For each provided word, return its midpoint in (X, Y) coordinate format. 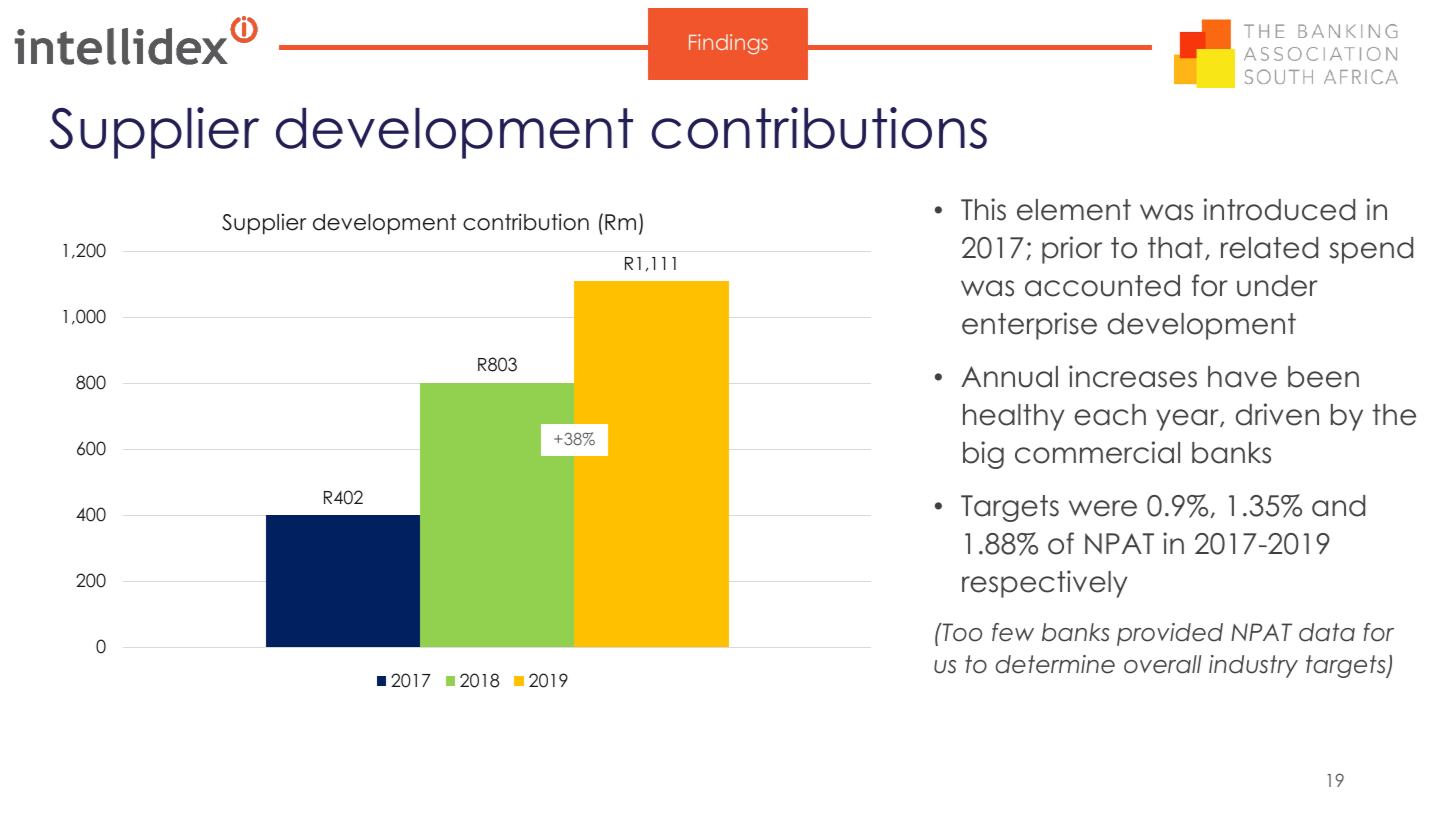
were (1103, 508)
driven (1277, 414)
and (1338, 506)
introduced (1279, 209)
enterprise (1029, 326)
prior (1072, 250)
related (1269, 248)
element (1074, 210)
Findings (728, 44)
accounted (1102, 286)
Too (961, 632)
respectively (1044, 584)
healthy (1013, 417)
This (983, 209)
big (983, 455)
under (1277, 286)
